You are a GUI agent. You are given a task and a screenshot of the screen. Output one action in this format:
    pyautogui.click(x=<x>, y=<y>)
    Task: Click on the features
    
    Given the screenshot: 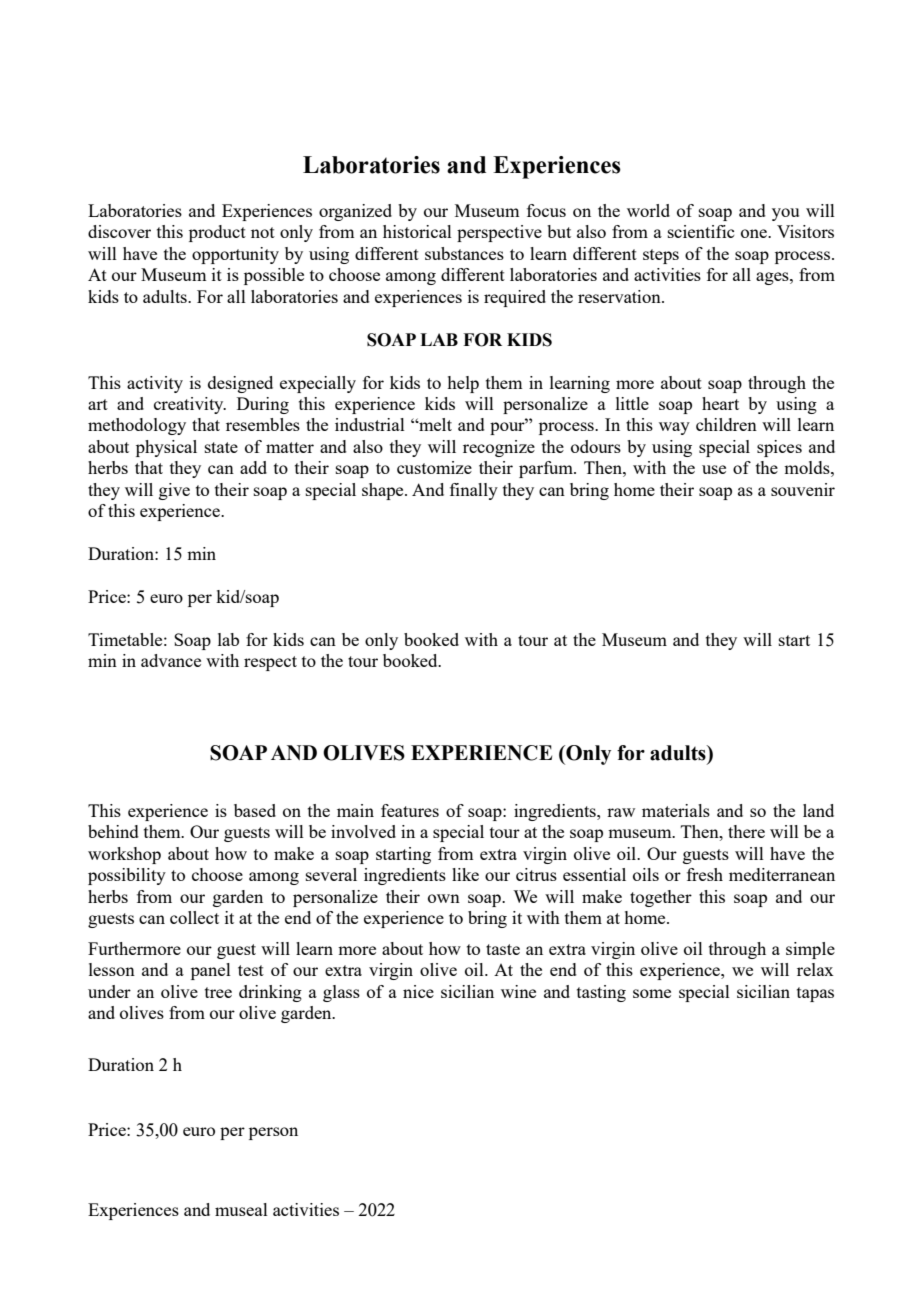 What is the action you would take?
    pyautogui.click(x=410, y=810)
